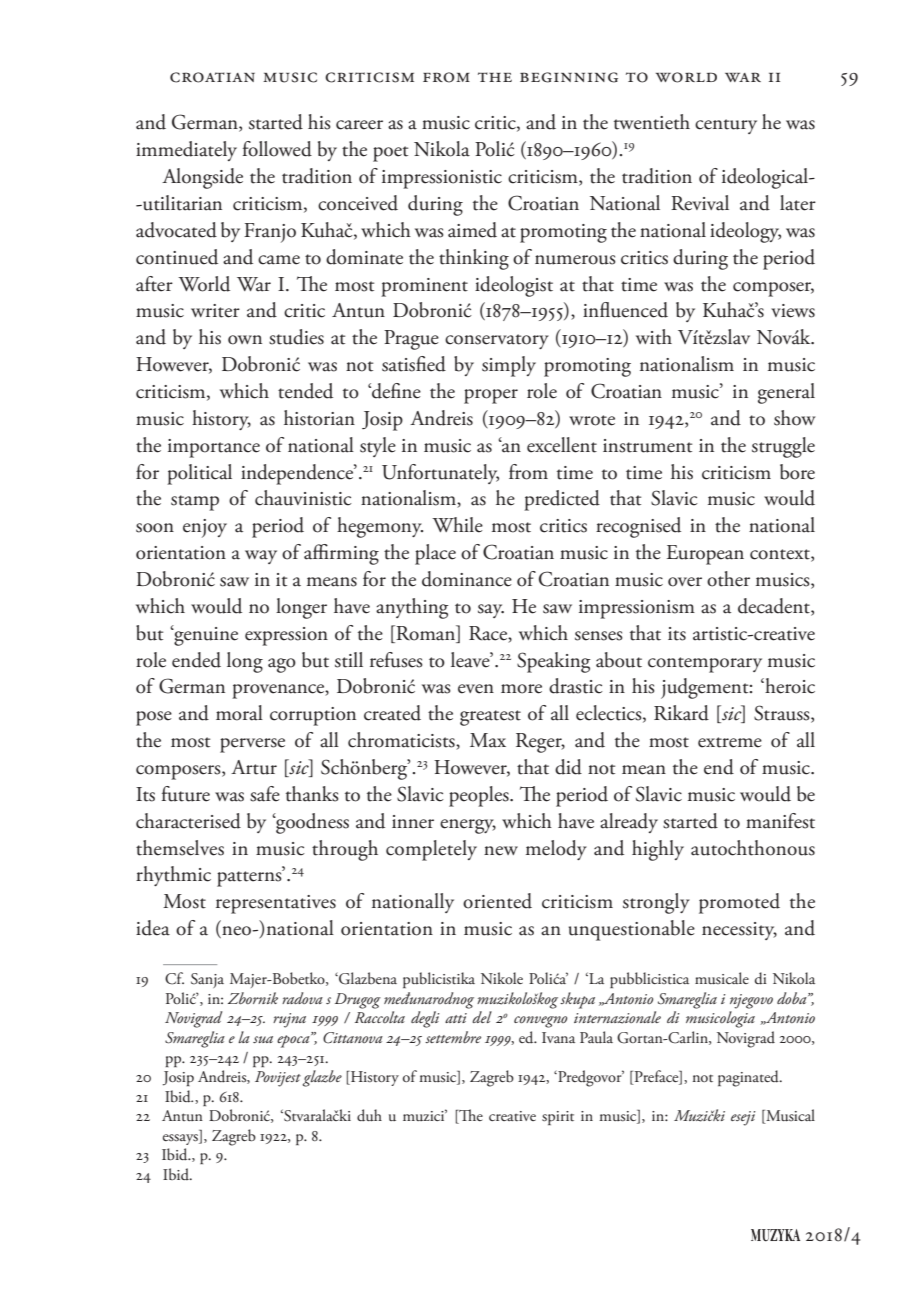 Image resolution: width=924 pixels, height=1305 pixels. What do you see at coordinates (654, 337) in the screenshot?
I see `with` at bounding box center [654, 337].
